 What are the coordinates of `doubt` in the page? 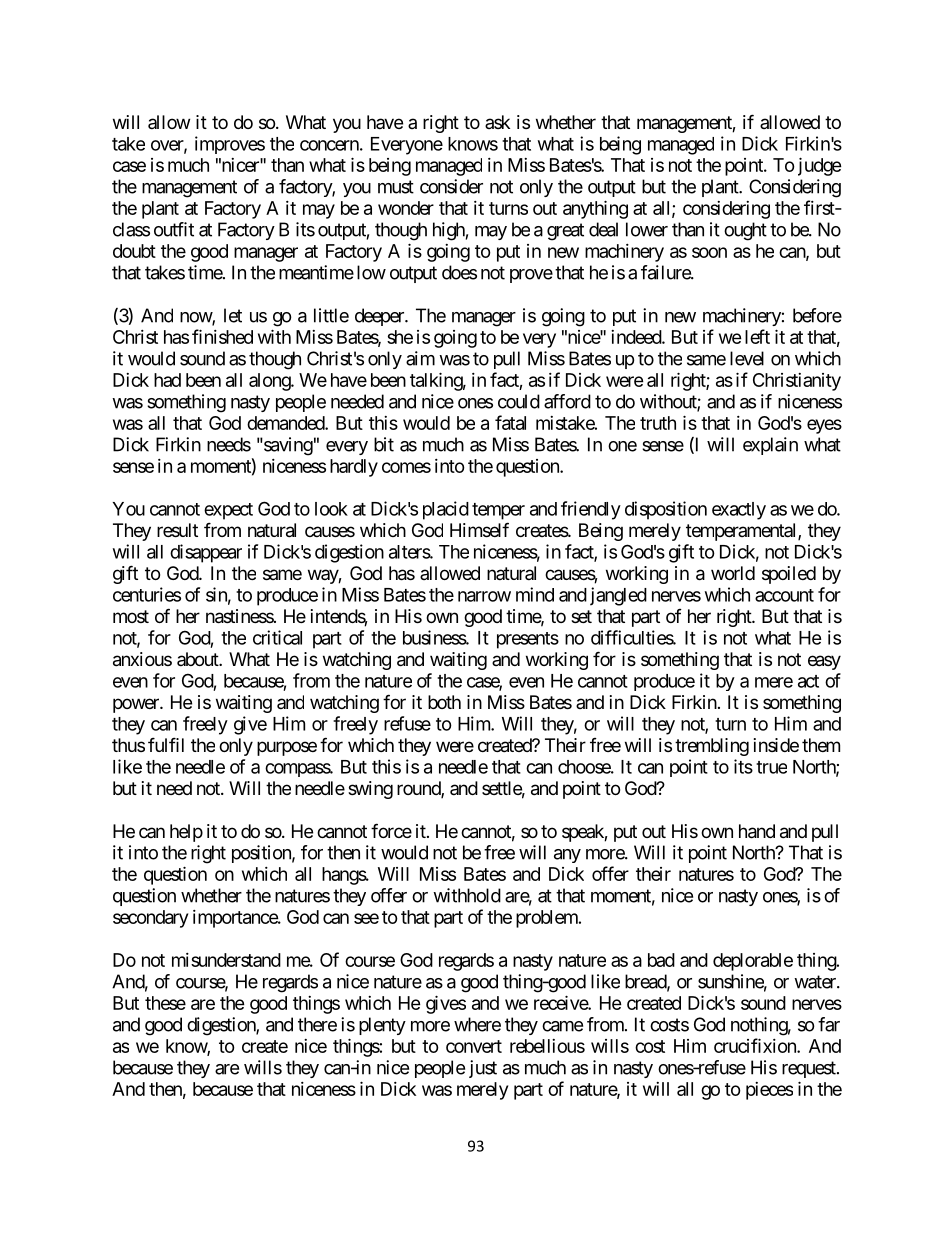 It's located at (134, 251).
